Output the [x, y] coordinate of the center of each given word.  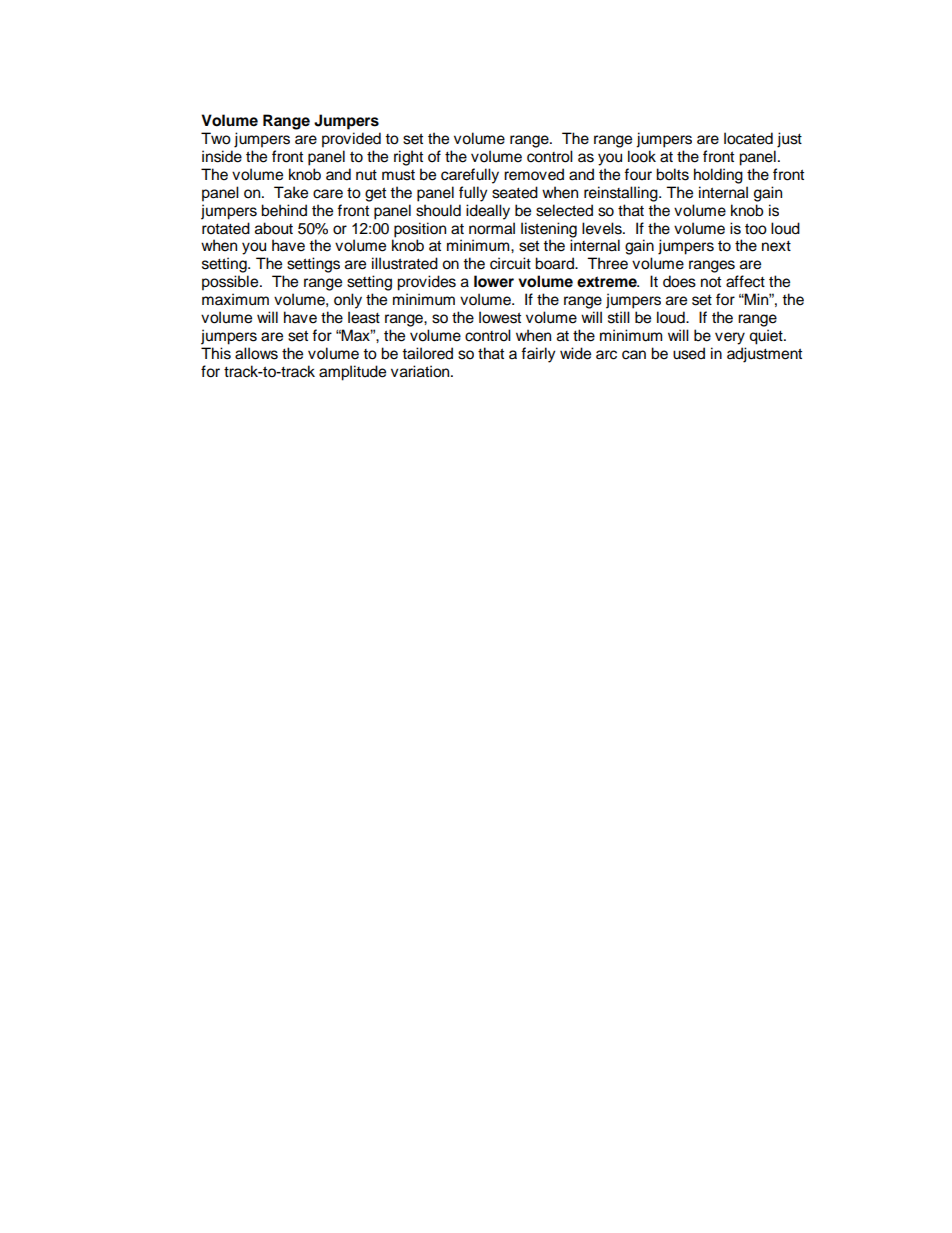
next [776, 246]
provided [351, 140]
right [408, 158]
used [689, 353]
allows [256, 353]
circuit [510, 263]
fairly [538, 355]
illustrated [405, 263]
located [748, 138]
